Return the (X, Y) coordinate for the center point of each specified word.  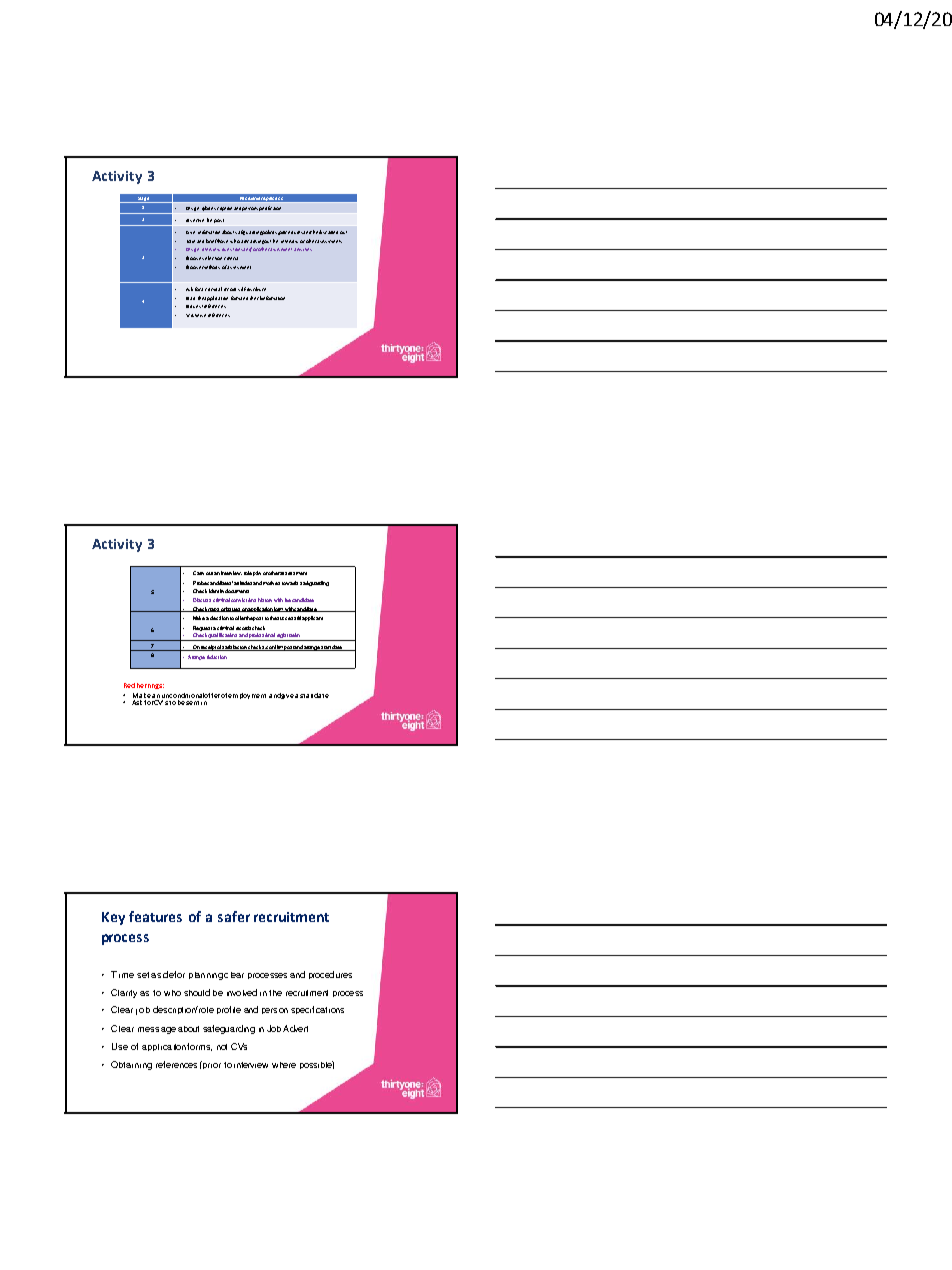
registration (289, 637)
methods (211, 267)
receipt (208, 648)
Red (129, 685)
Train (191, 241)
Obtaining (131, 1065)
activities (303, 249)
